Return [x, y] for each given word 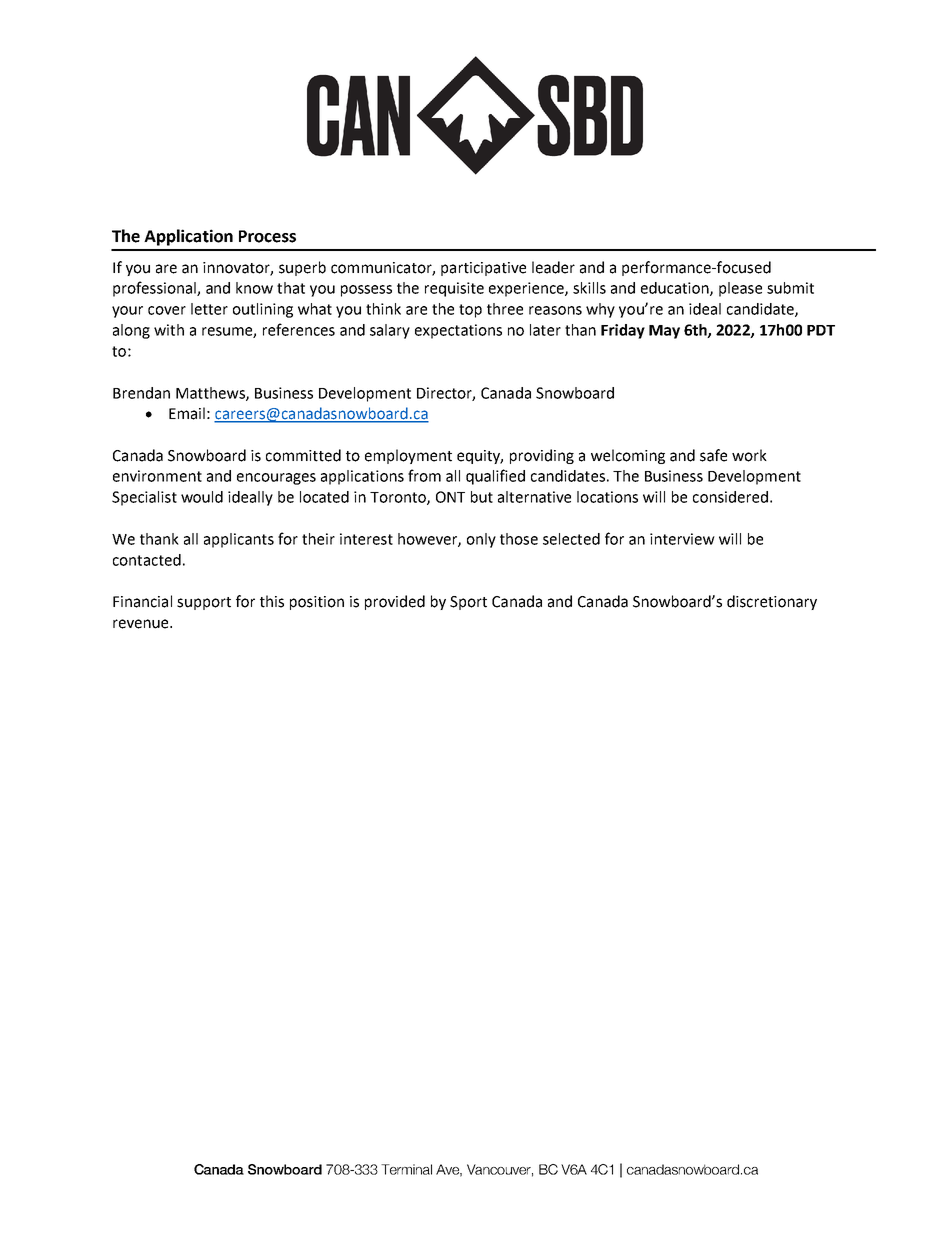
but [482, 497]
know [254, 288]
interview [682, 539]
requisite [454, 289]
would [202, 497]
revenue [142, 624]
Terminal [406, 1169]
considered [730, 497]
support [204, 603]
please [740, 289]
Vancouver [500, 1170]
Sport [468, 603]
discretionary [772, 602]
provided [395, 602]
